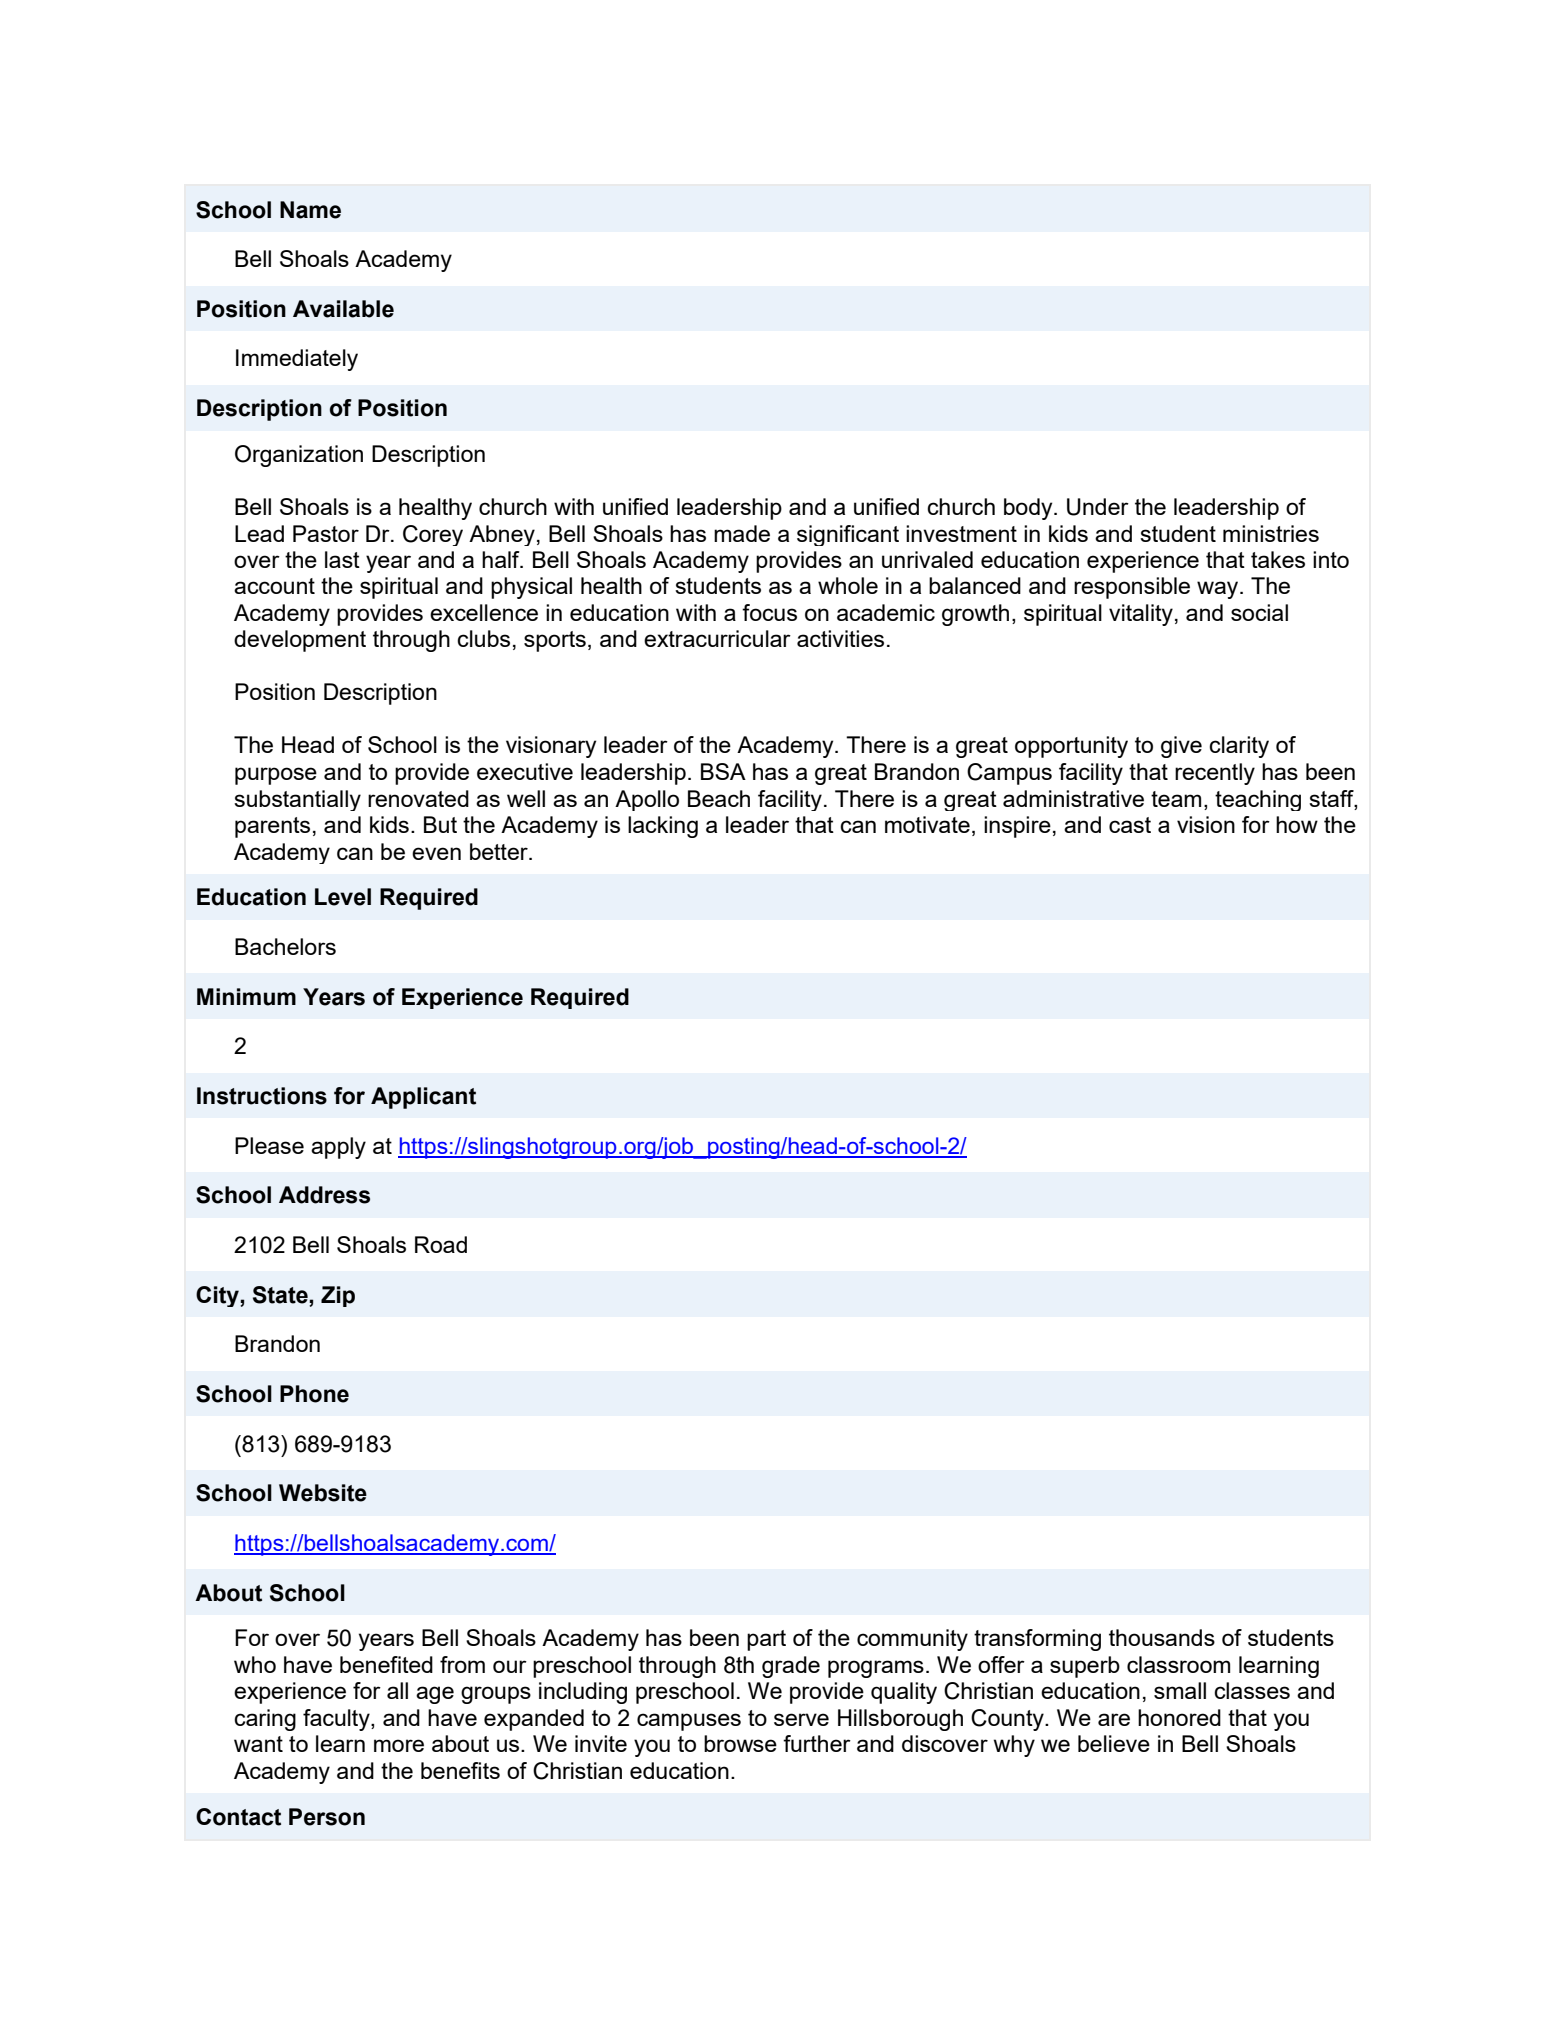  I want to click on Zip, so click(338, 1296).
